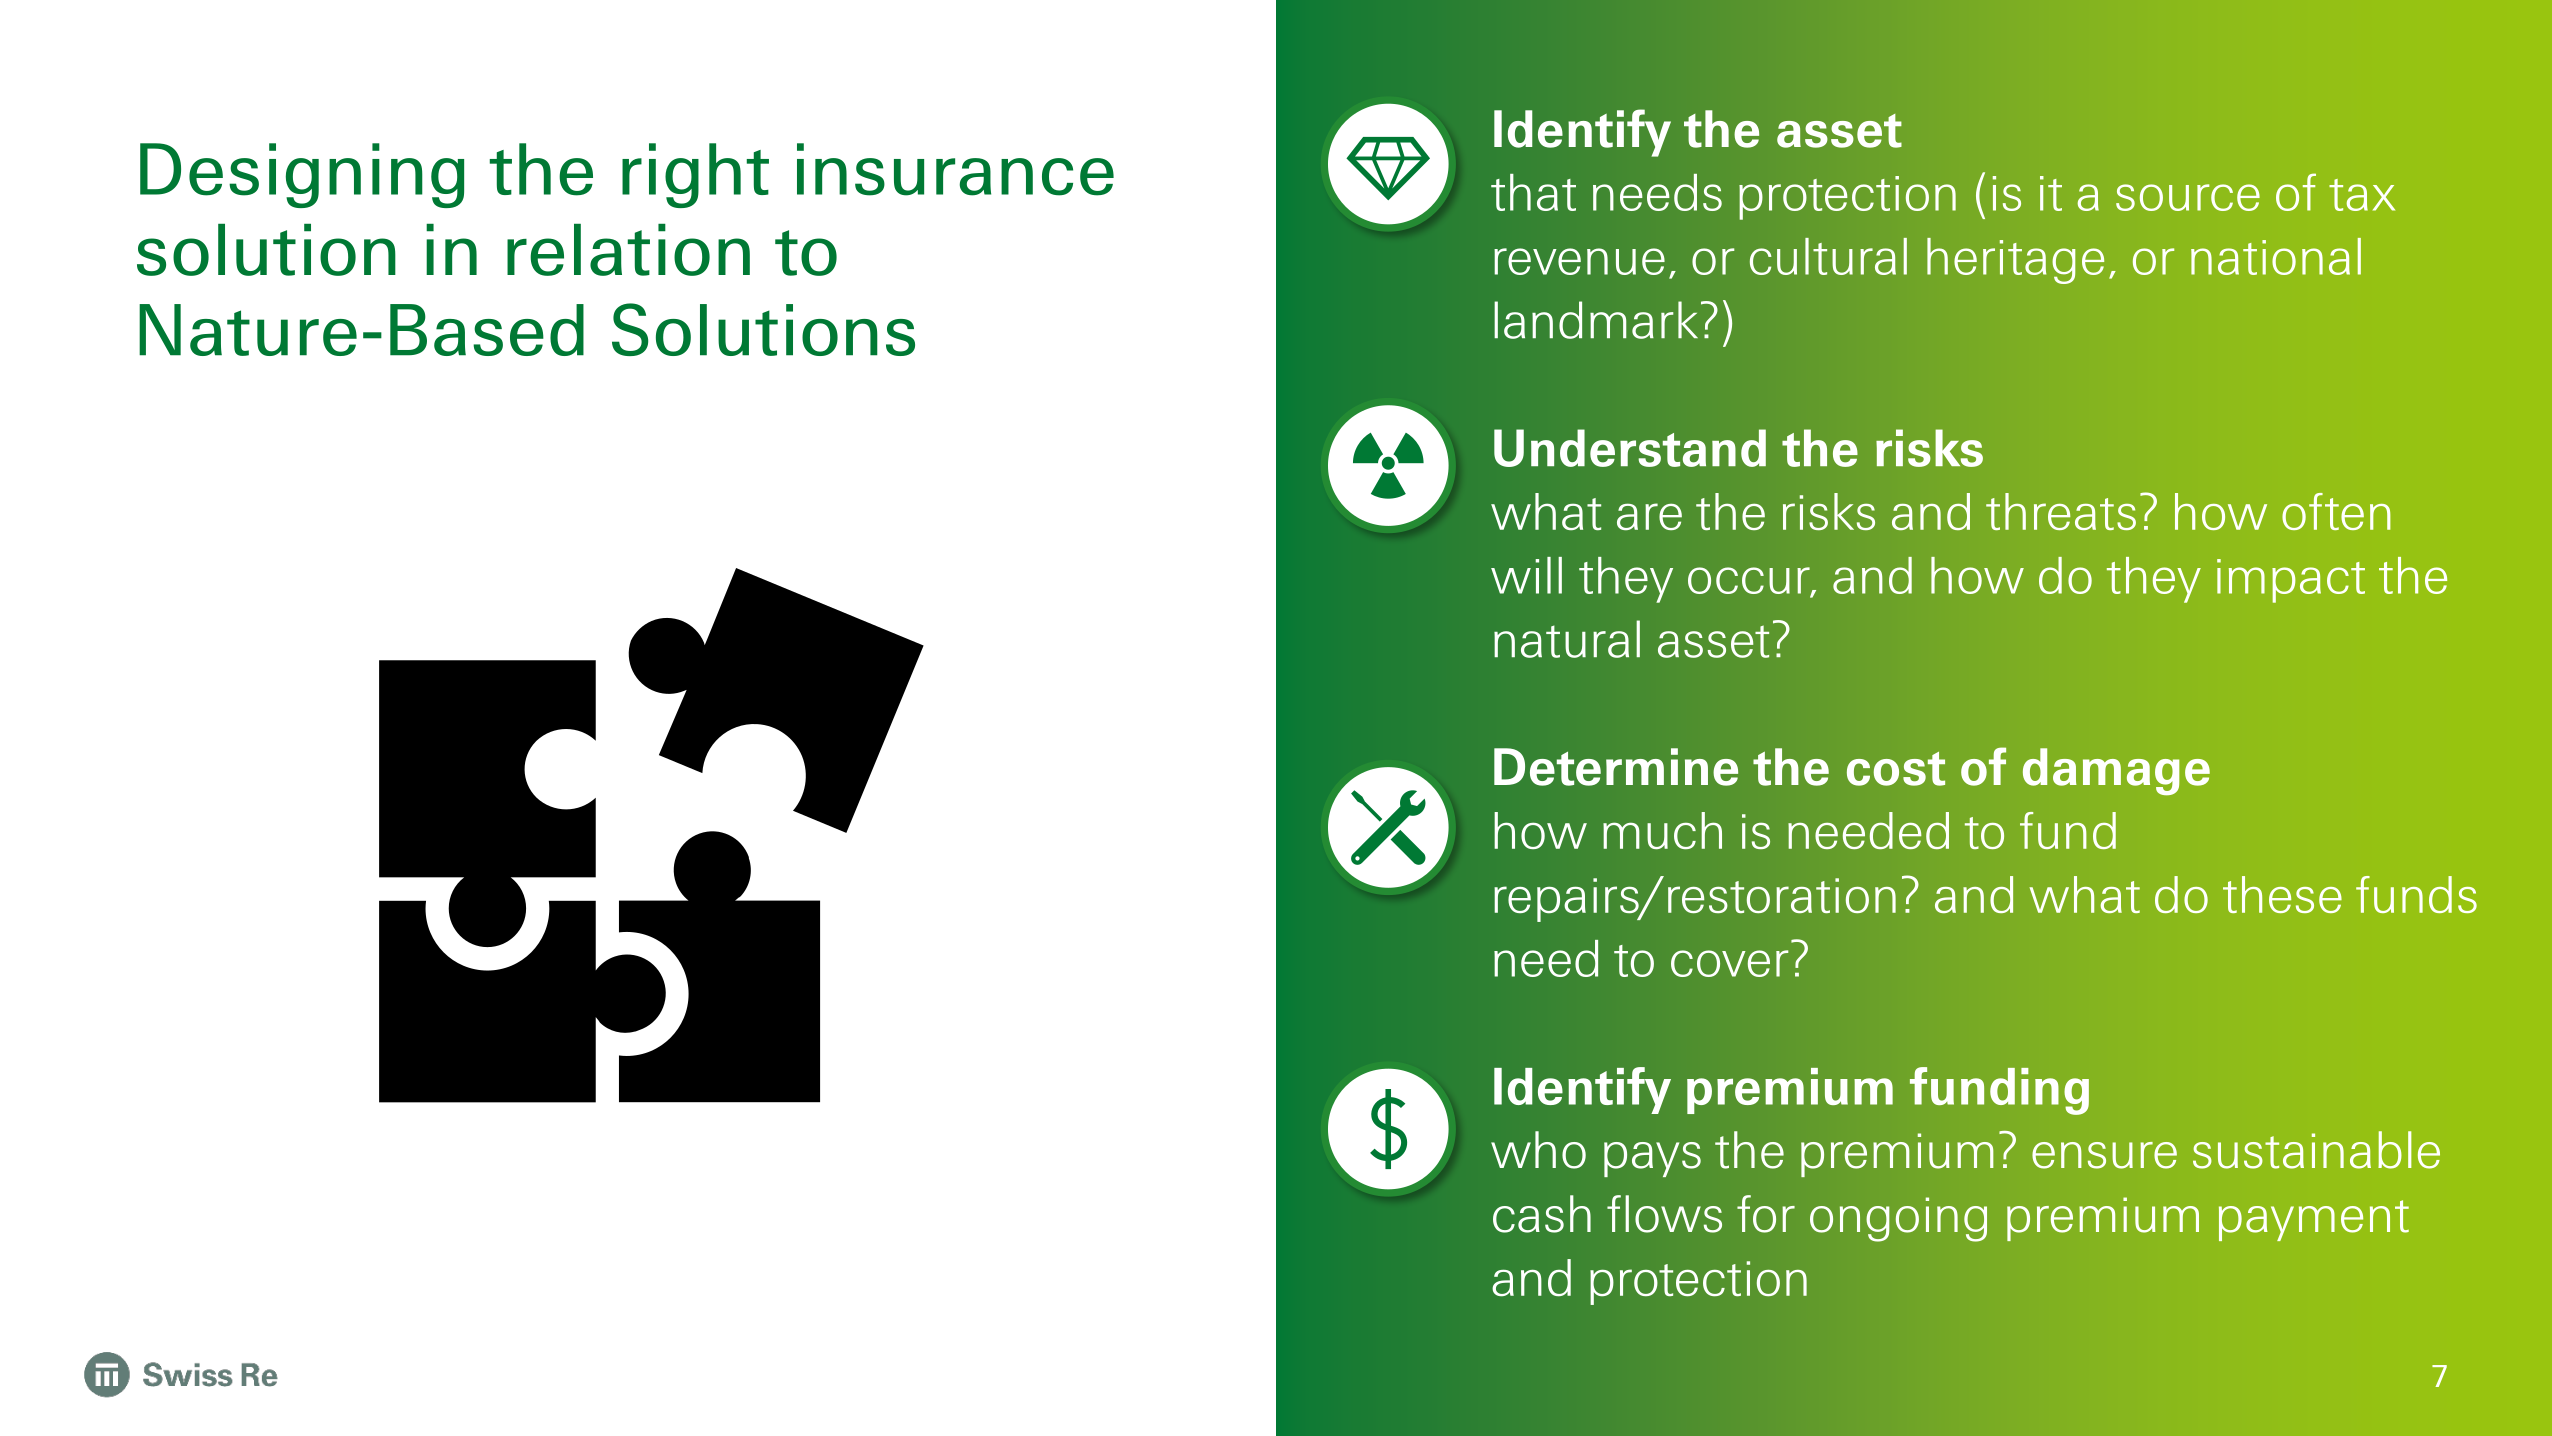  I want to click on that, so click(1533, 192).
